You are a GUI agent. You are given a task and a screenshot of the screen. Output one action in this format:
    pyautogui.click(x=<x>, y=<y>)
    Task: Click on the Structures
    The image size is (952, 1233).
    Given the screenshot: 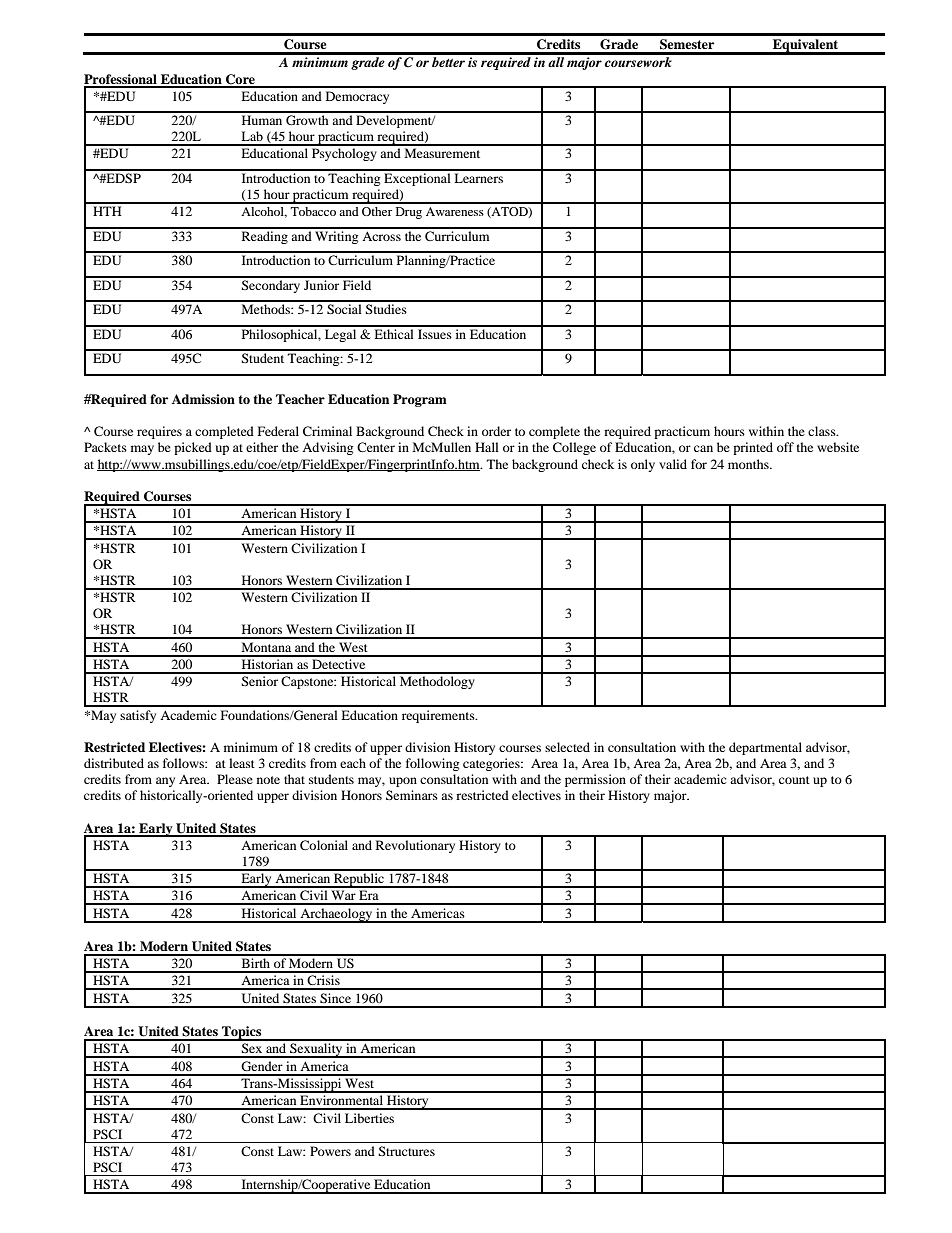 What is the action you would take?
    pyautogui.click(x=406, y=1151)
